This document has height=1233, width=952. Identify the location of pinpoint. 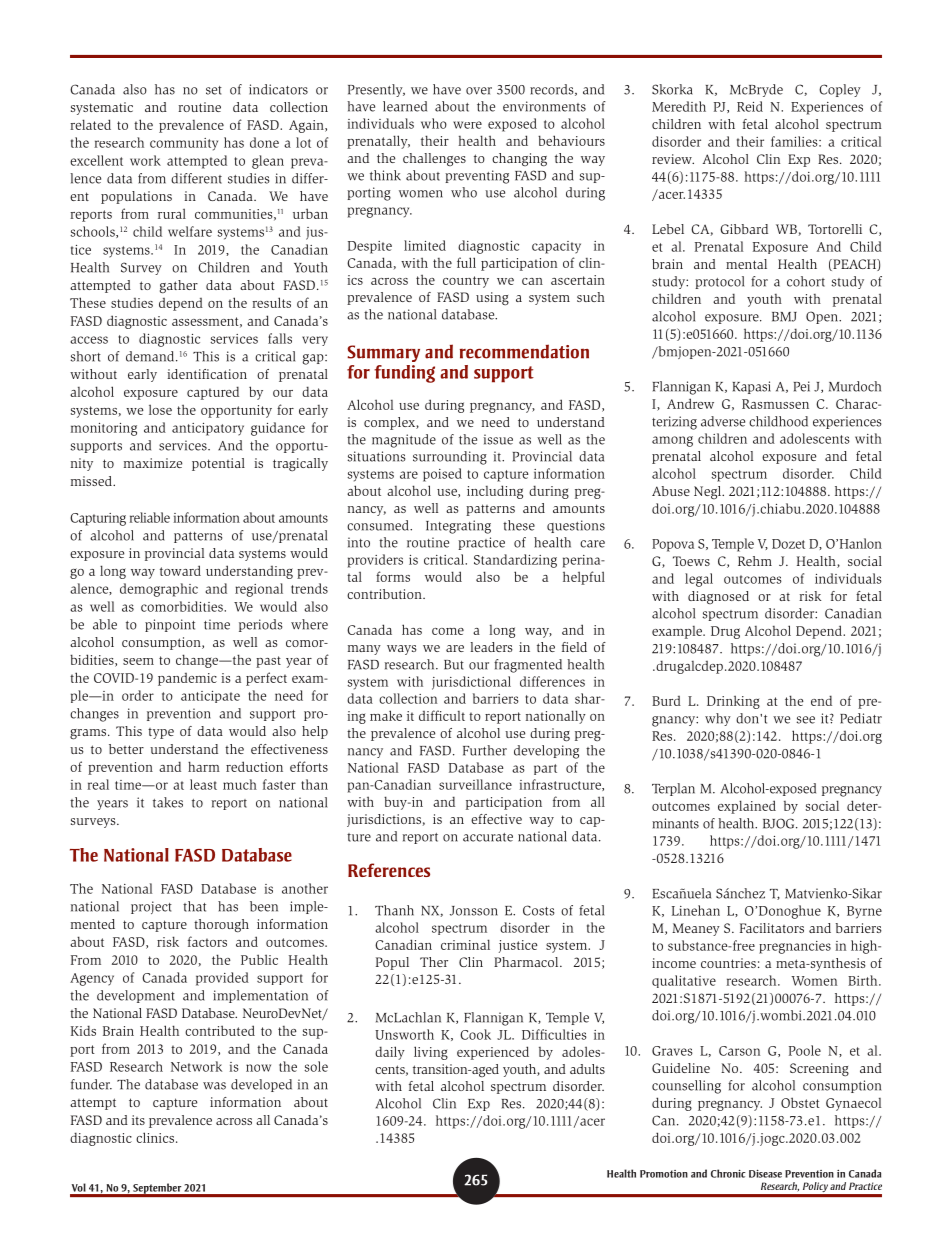
(170, 625).
